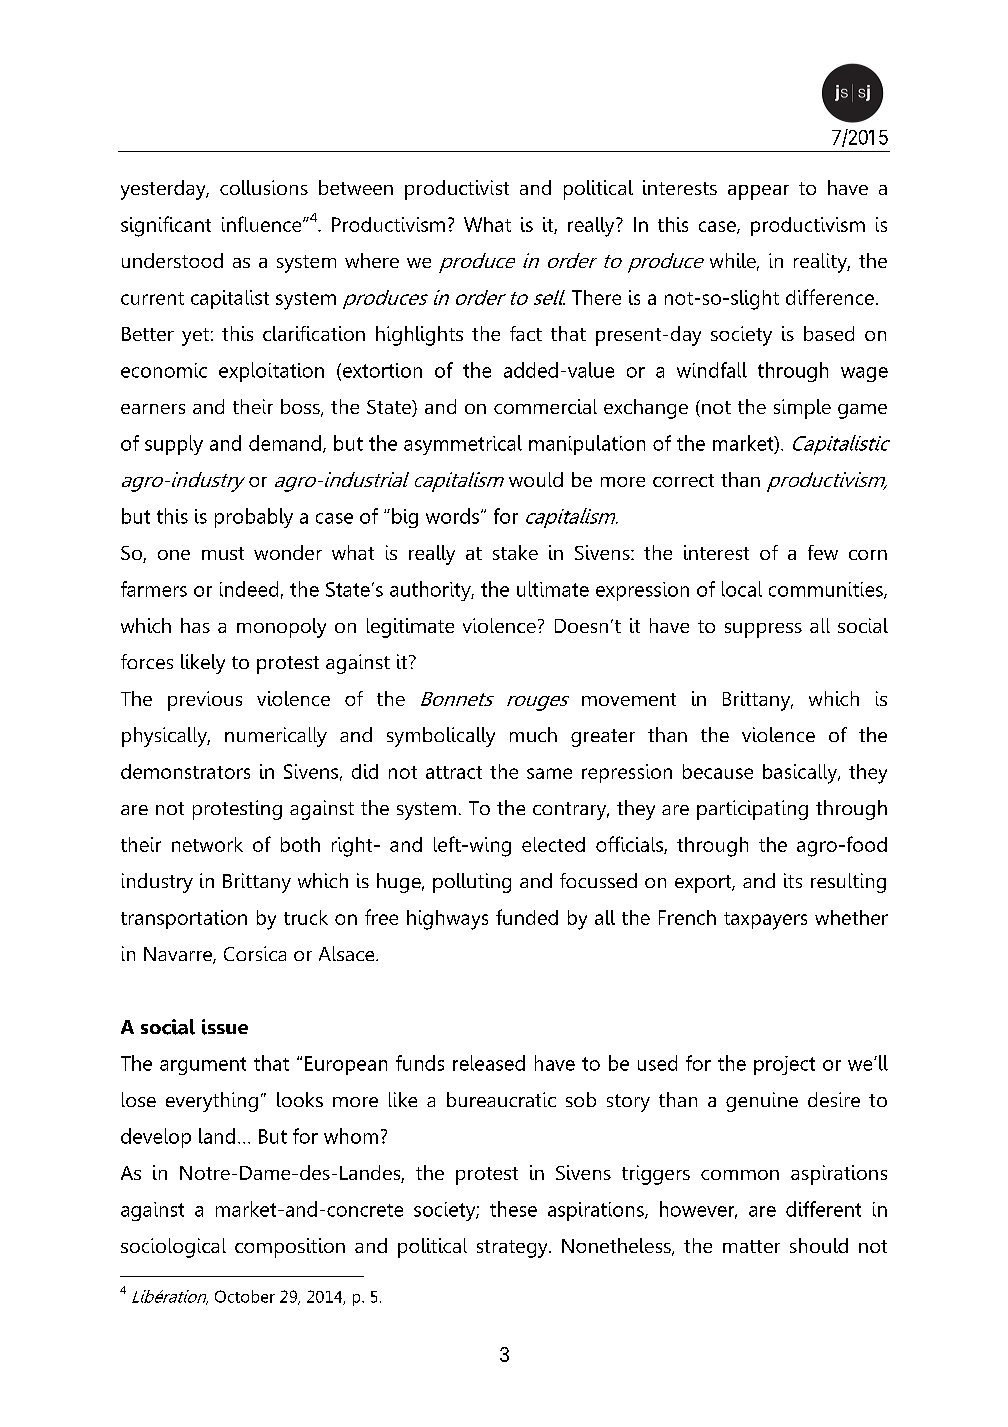 The image size is (1008, 1427). Describe the element at coordinates (276, 737) in the screenshot. I see `numerically` at that location.
